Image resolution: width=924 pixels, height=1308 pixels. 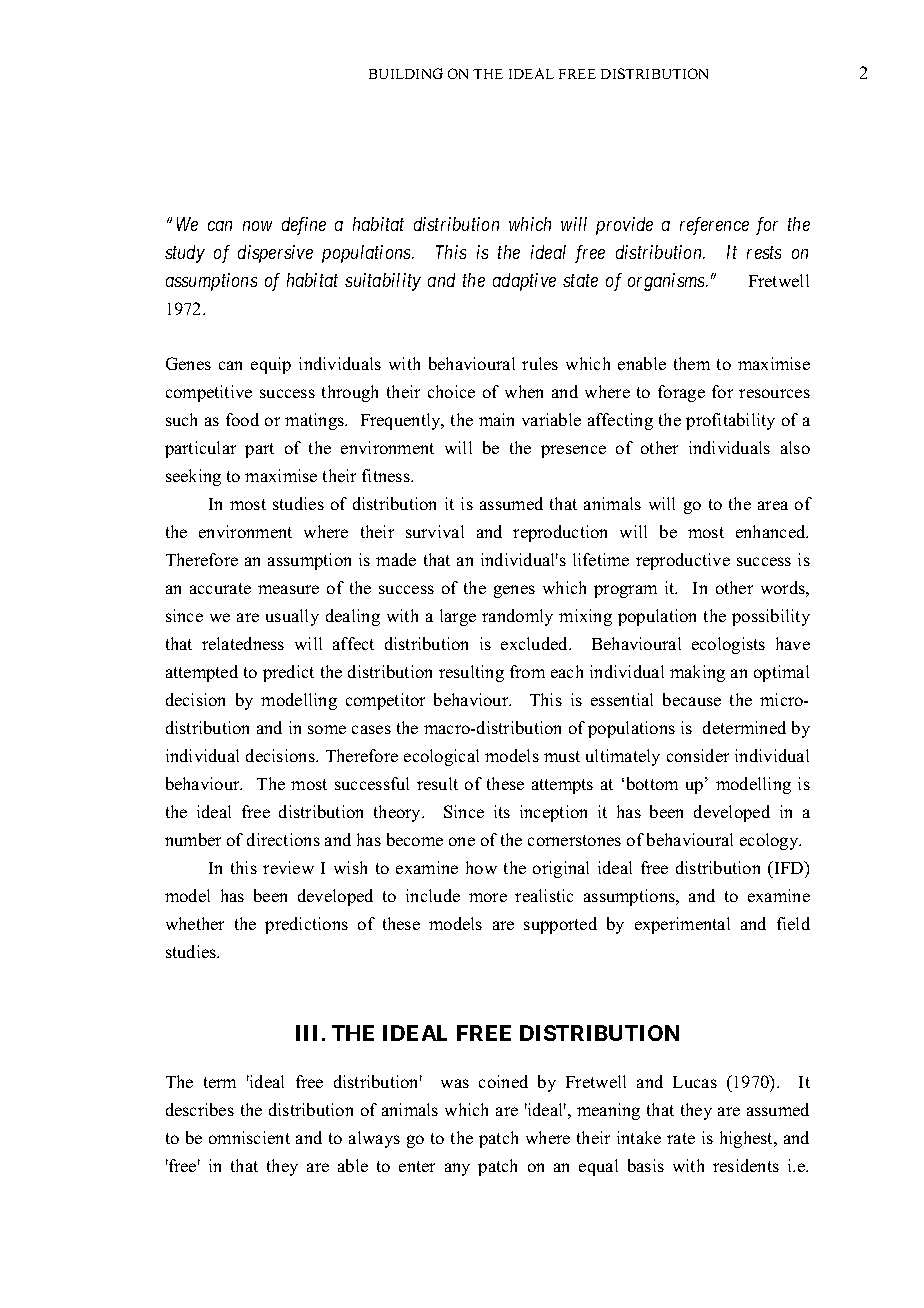 I want to click on equip, so click(x=271, y=365).
